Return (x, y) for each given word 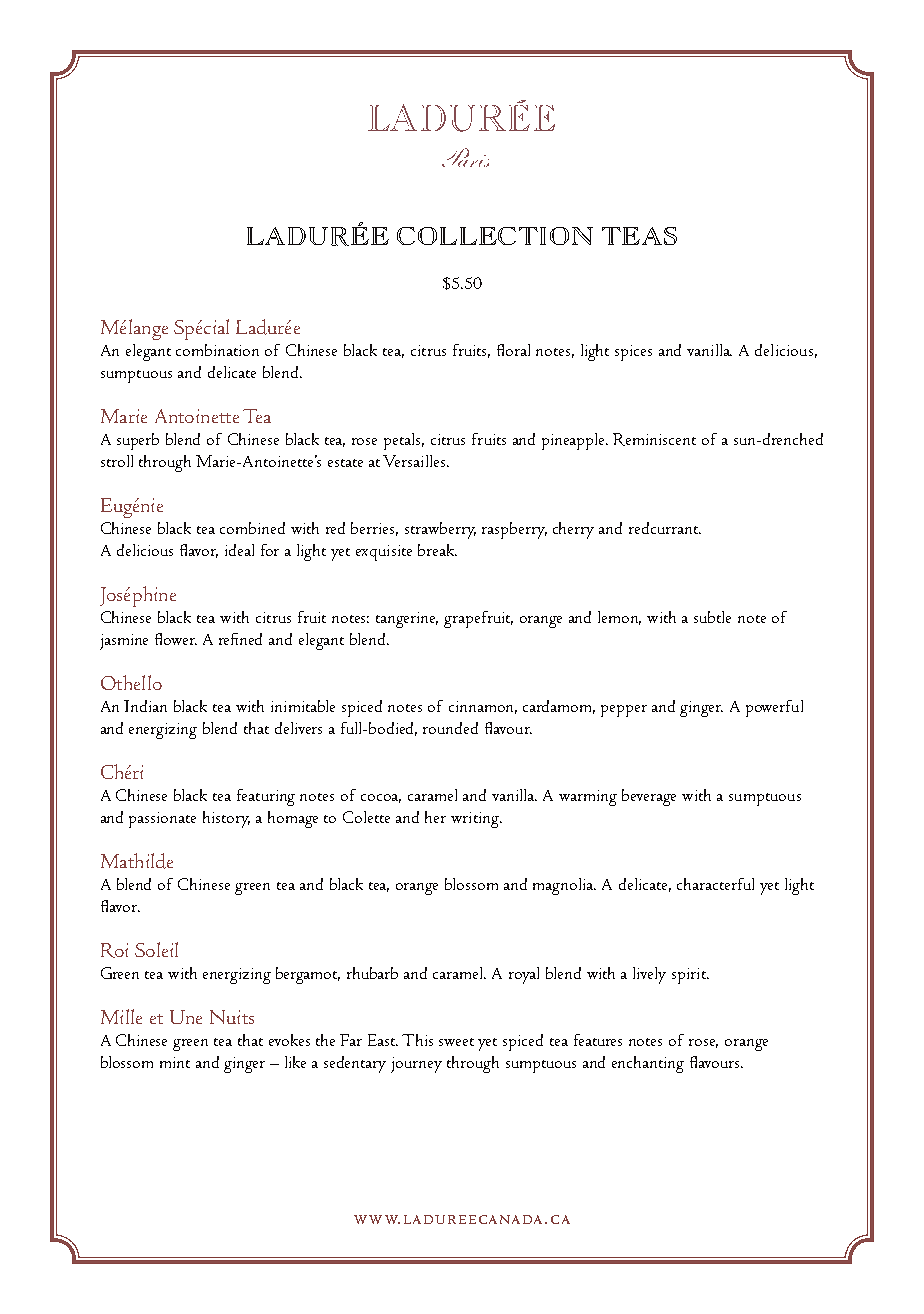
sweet (456, 1042)
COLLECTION (495, 236)
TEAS (639, 236)
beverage (649, 797)
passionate (162, 820)
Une (186, 1017)
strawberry (440, 530)
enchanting (648, 1064)
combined (252, 528)
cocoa (381, 798)
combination (217, 350)
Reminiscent (654, 439)
